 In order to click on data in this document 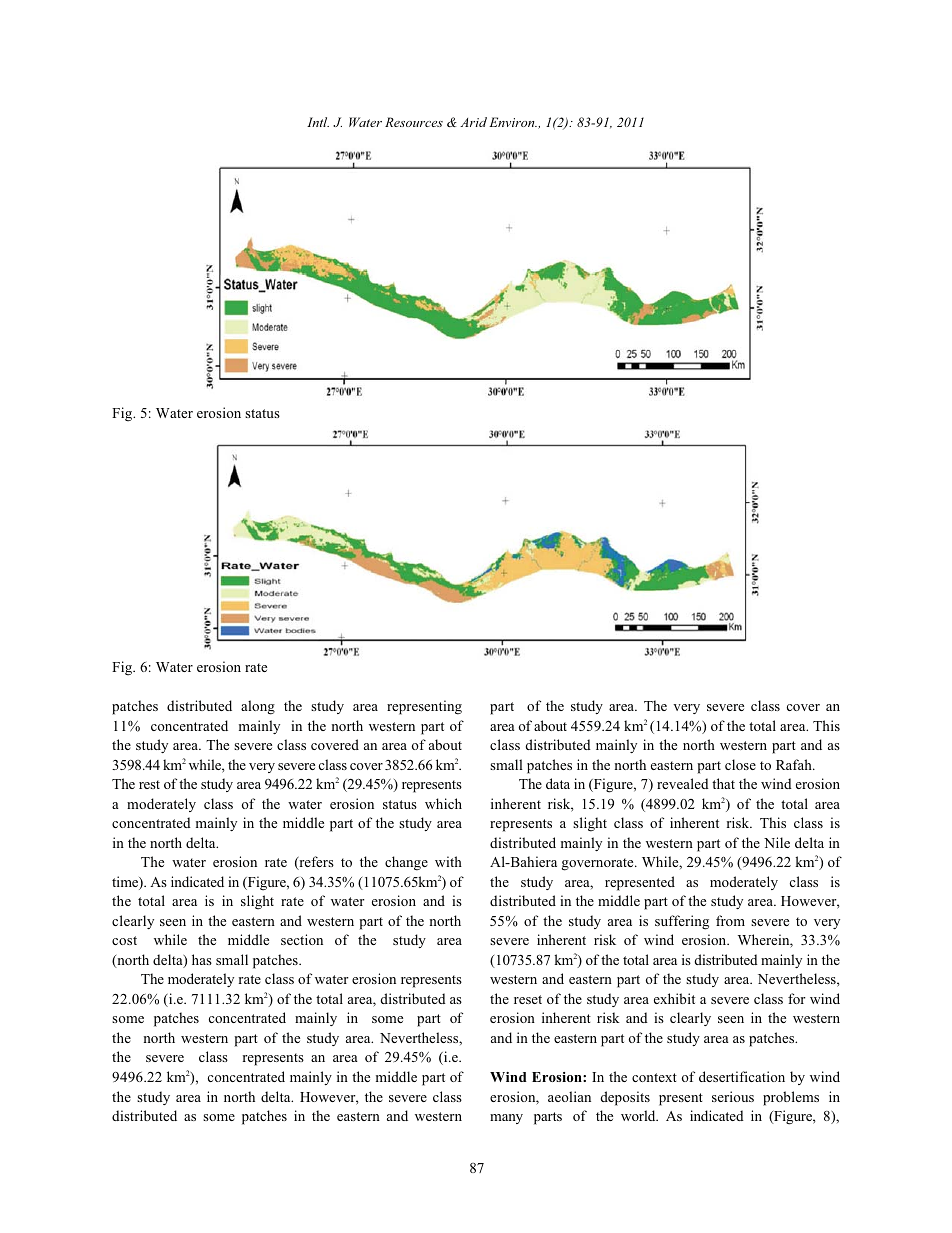, I will do `click(558, 783)`.
